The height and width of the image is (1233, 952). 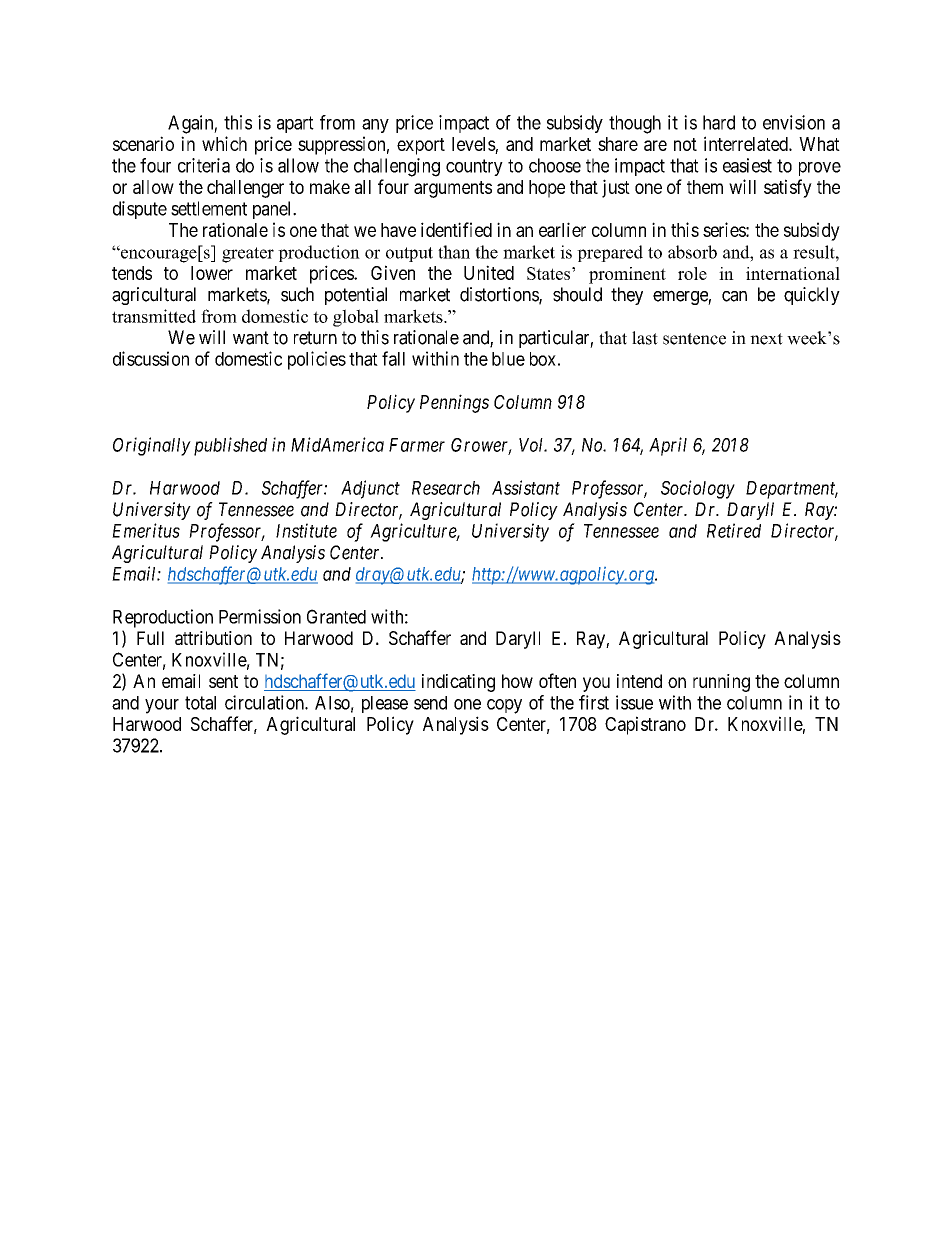 What do you see at coordinates (721, 683) in the image?
I see `running` at bounding box center [721, 683].
